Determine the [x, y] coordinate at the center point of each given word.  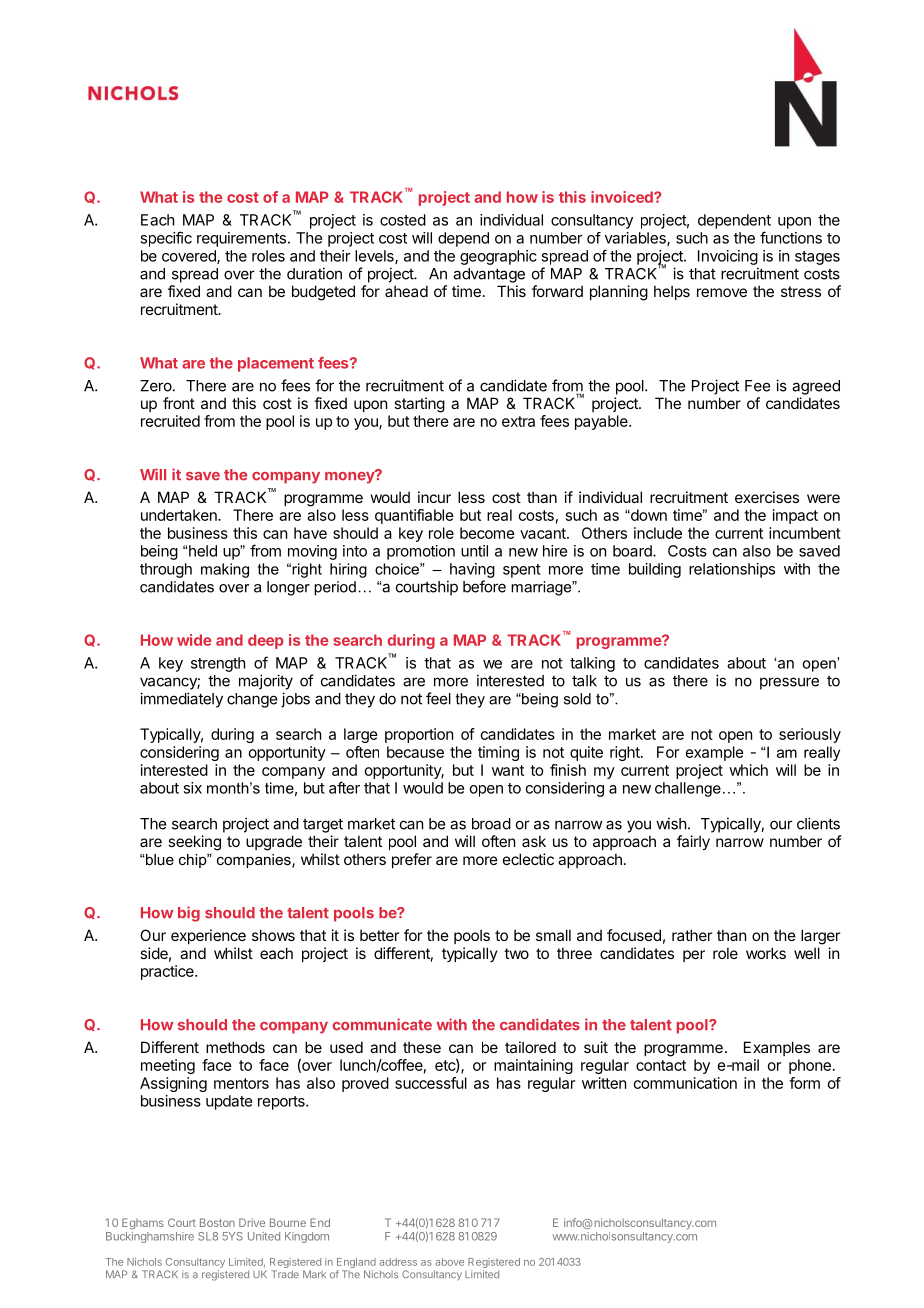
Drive [252, 1222]
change [252, 700]
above [449, 1262]
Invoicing [728, 257]
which [748, 770]
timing [498, 753]
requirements [241, 239]
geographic [498, 257]
